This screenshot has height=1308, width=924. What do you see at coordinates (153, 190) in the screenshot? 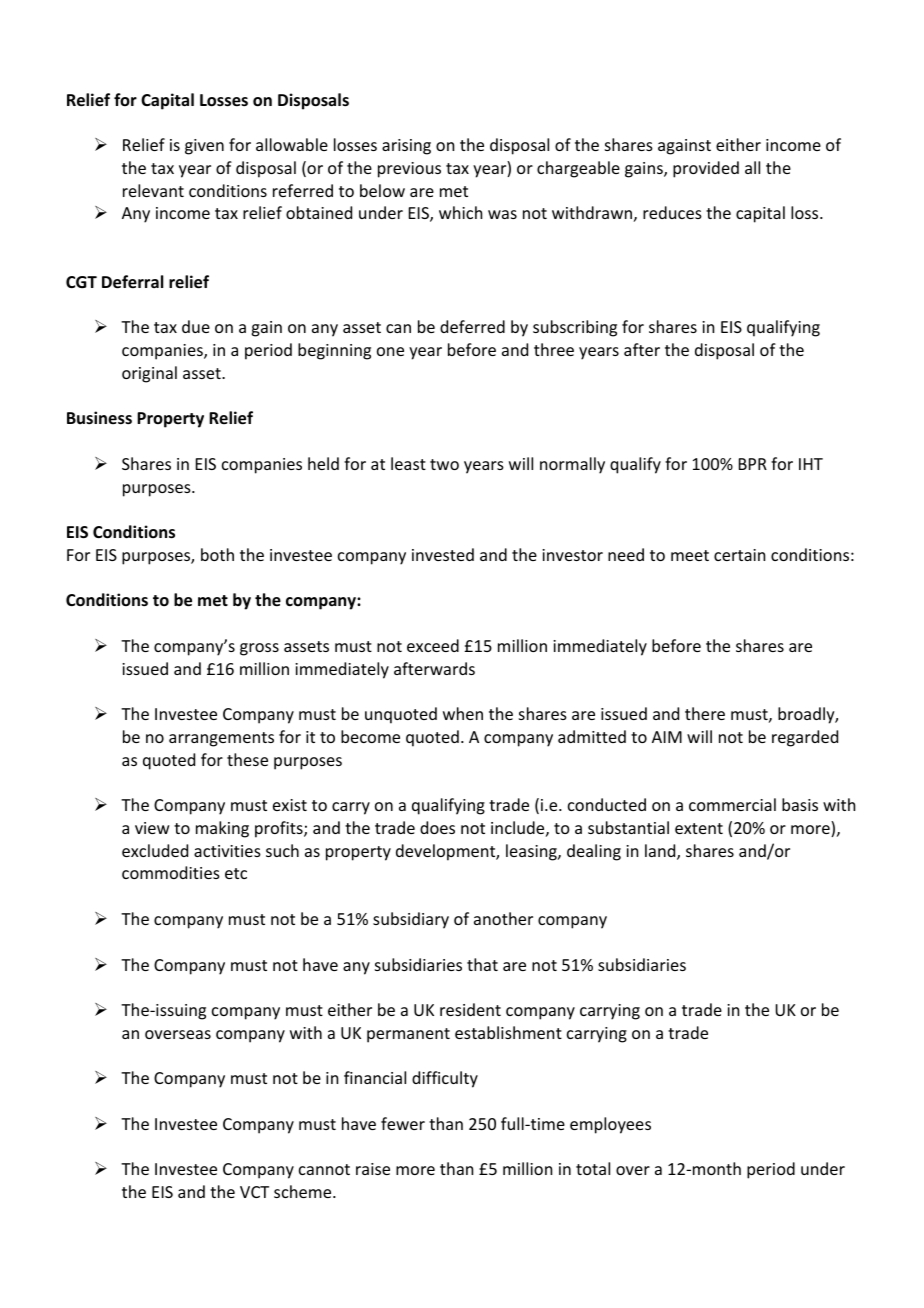
I see `relevant` at bounding box center [153, 190].
